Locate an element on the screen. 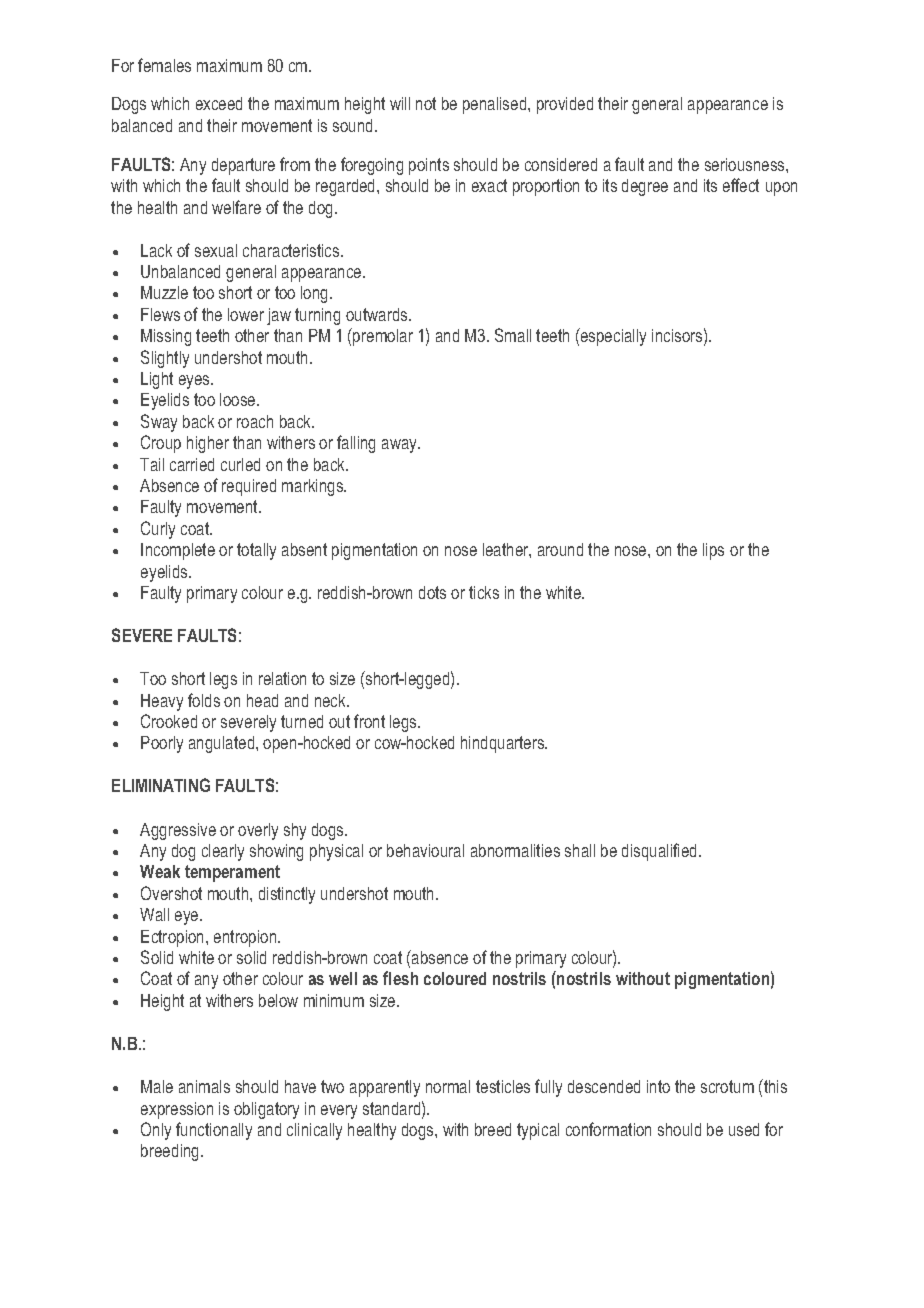 The height and width of the screenshot is (1308, 924). totally is located at coordinates (256, 551).
